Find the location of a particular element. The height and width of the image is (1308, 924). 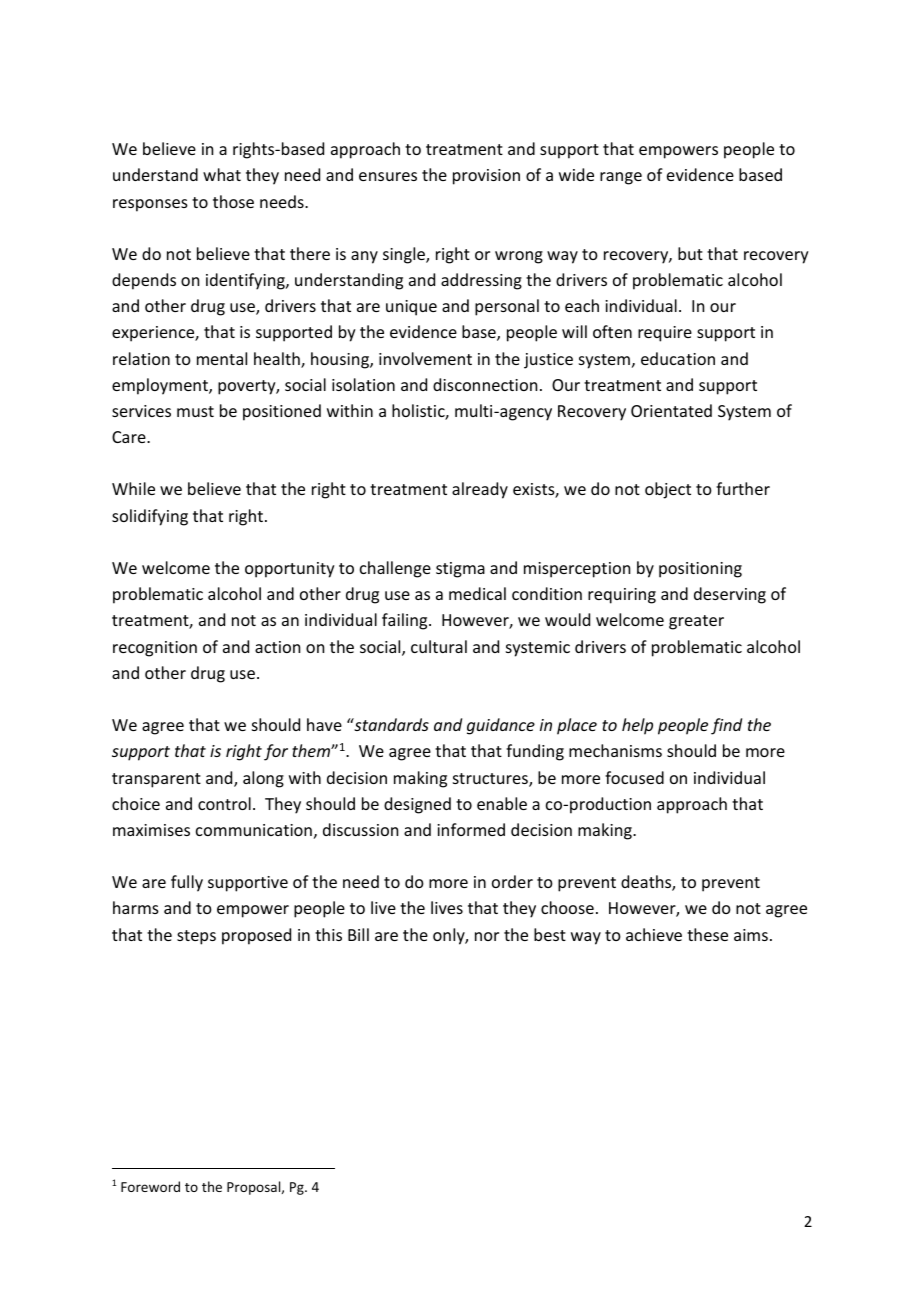

Foreword is located at coordinates (150, 1186).
